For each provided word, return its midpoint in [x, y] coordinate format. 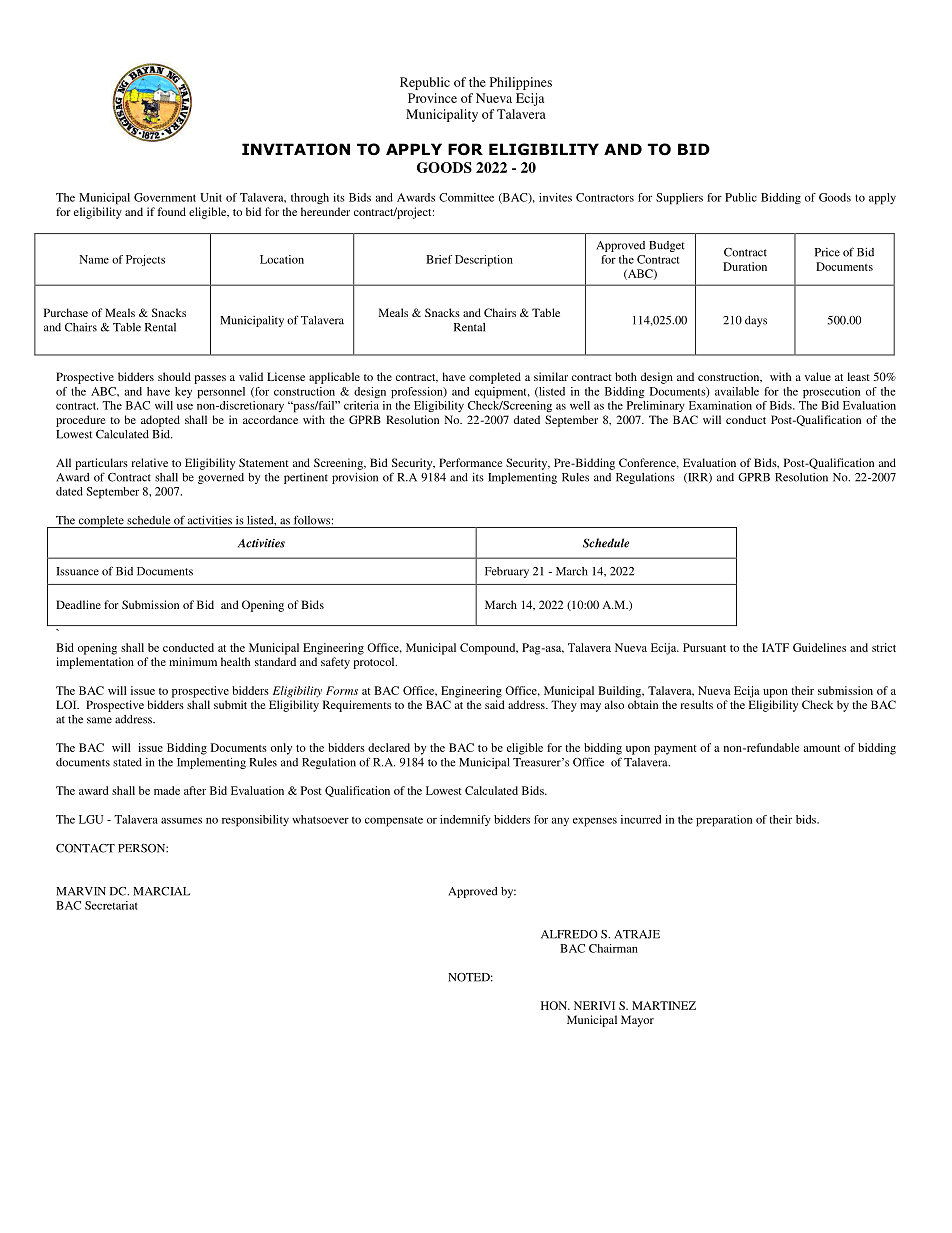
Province [432, 98]
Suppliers [679, 199]
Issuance [77, 571]
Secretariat [111, 905]
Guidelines [819, 647]
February [507, 572]
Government [165, 197]
